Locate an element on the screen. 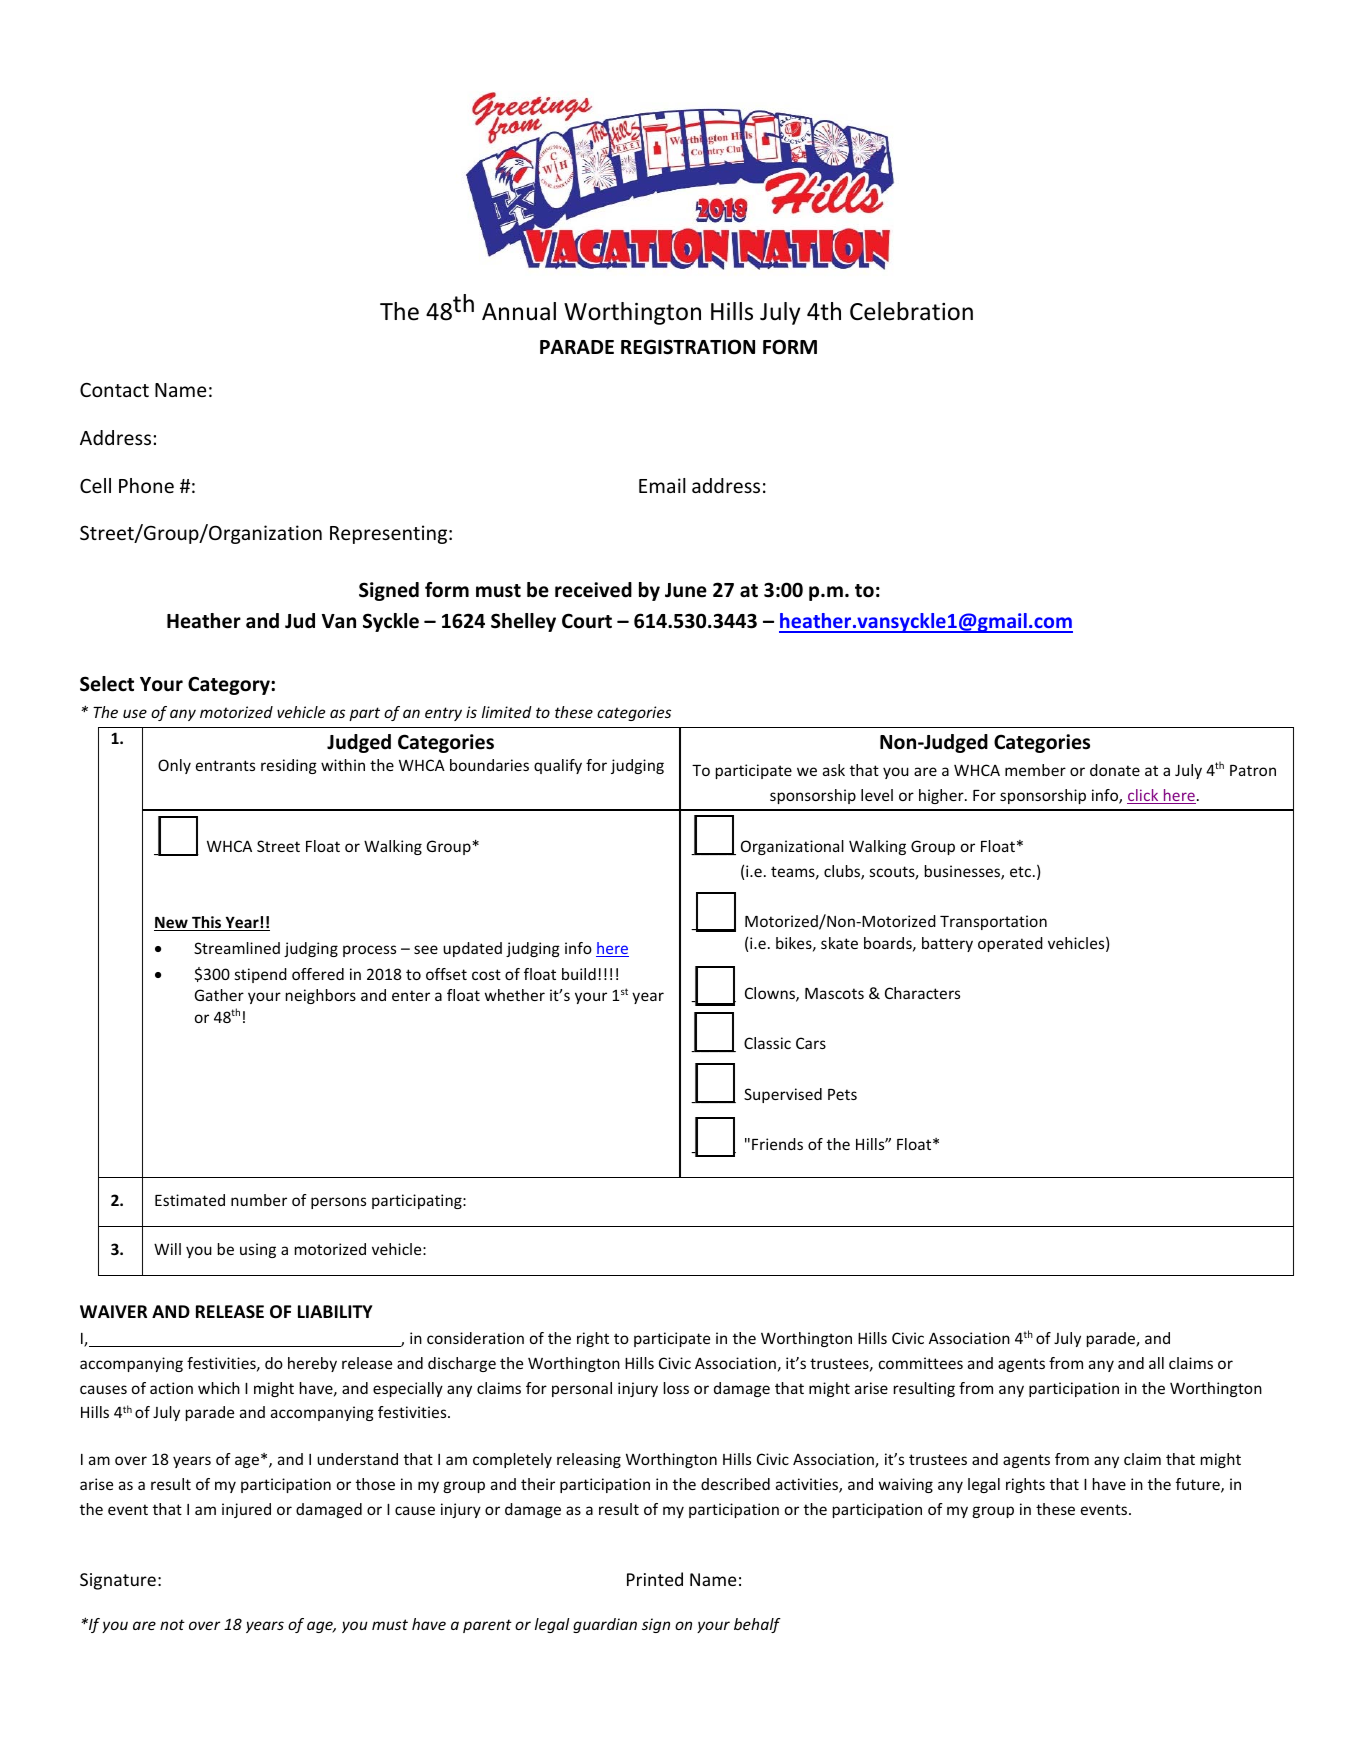 The height and width of the screenshot is (1754, 1355). Printed is located at coordinates (655, 1579).
